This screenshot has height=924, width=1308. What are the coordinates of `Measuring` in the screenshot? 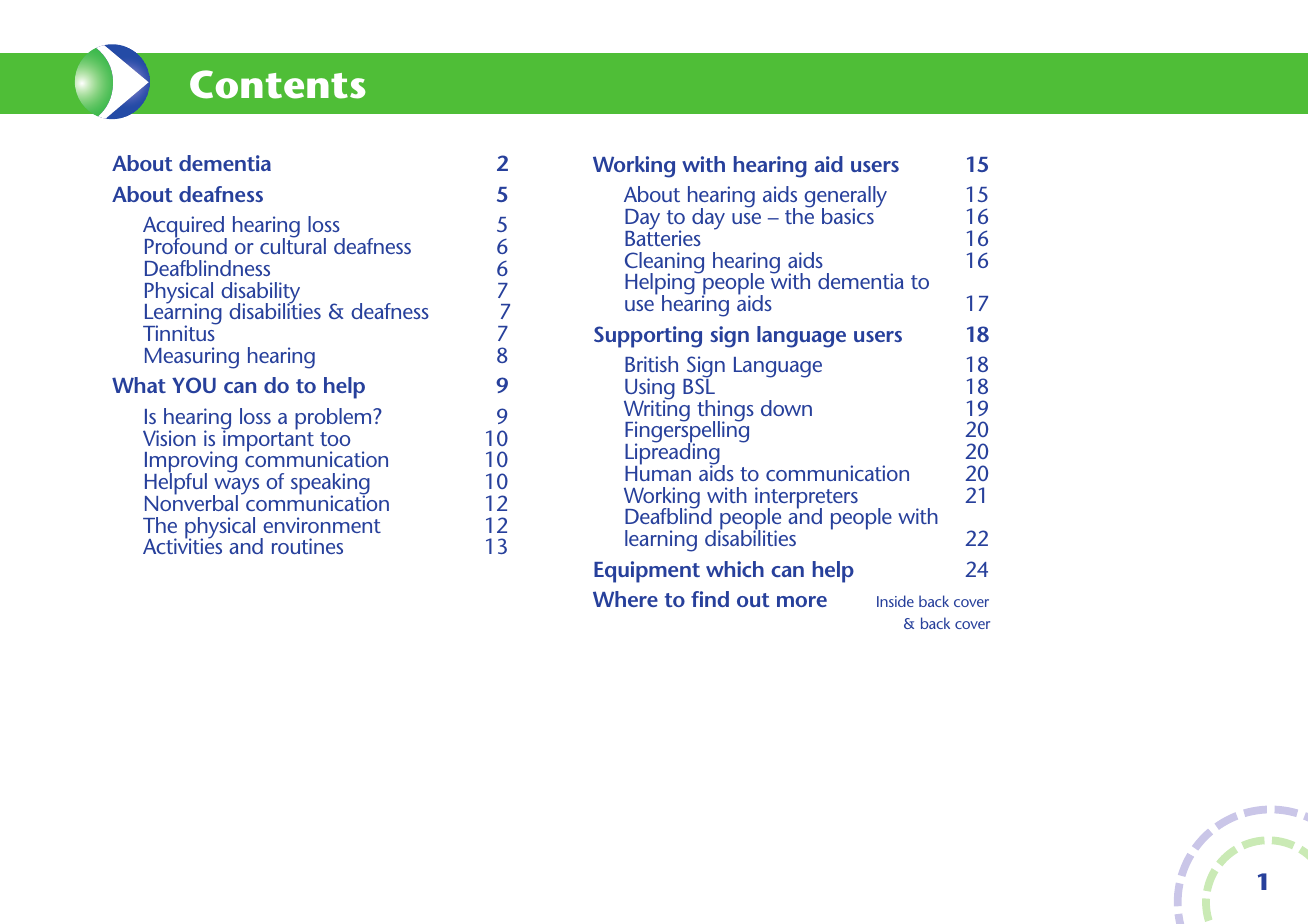 It's located at (192, 358).
